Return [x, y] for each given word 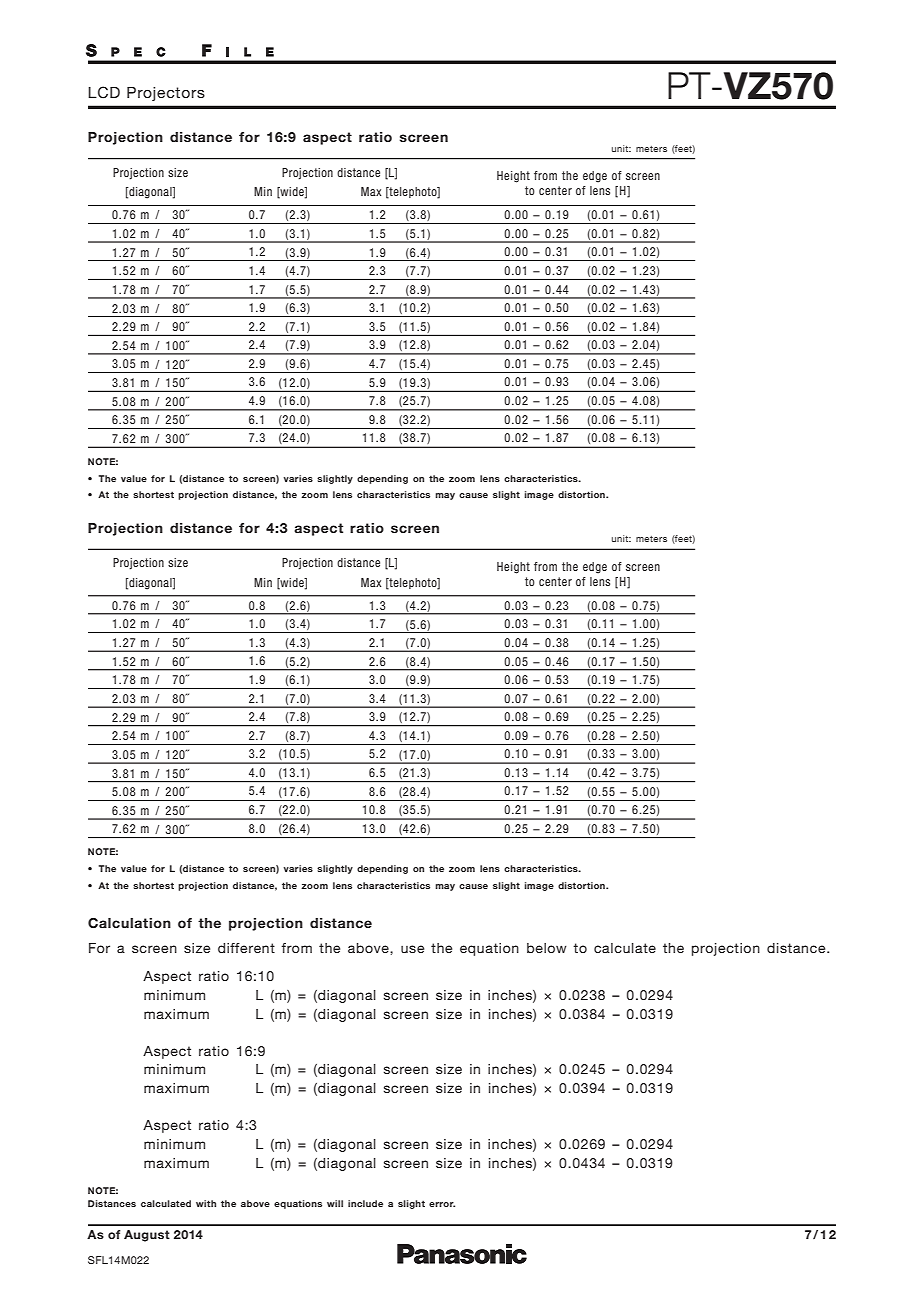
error [442, 1204]
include [365, 1203]
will [335, 1203]
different [246, 948]
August [147, 1236]
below [547, 948]
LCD [104, 92]
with [206, 1203]
